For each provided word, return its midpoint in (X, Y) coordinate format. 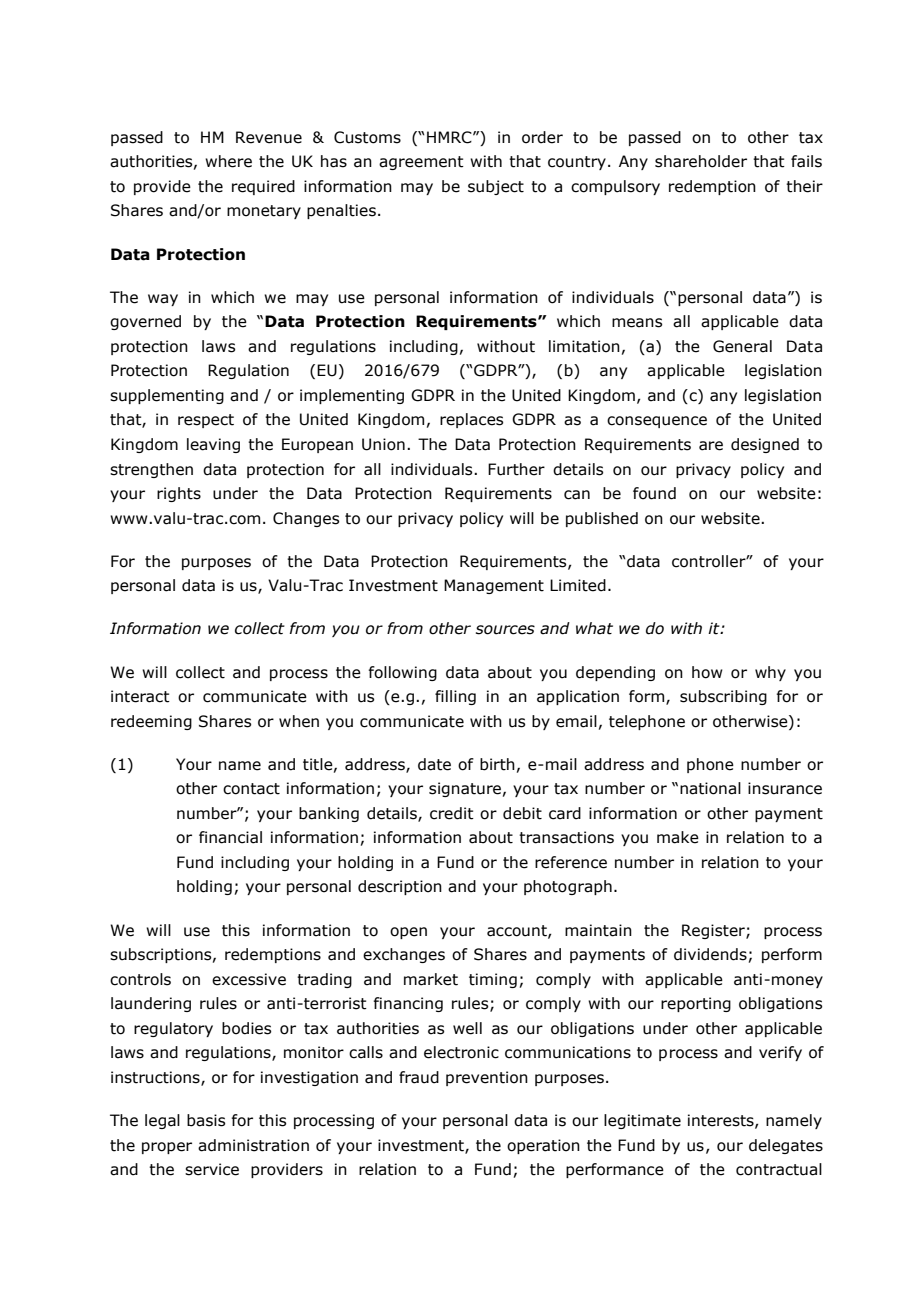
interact (140, 696)
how (707, 672)
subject (496, 187)
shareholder (701, 161)
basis (206, 1120)
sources (505, 630)
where (228, 161)
